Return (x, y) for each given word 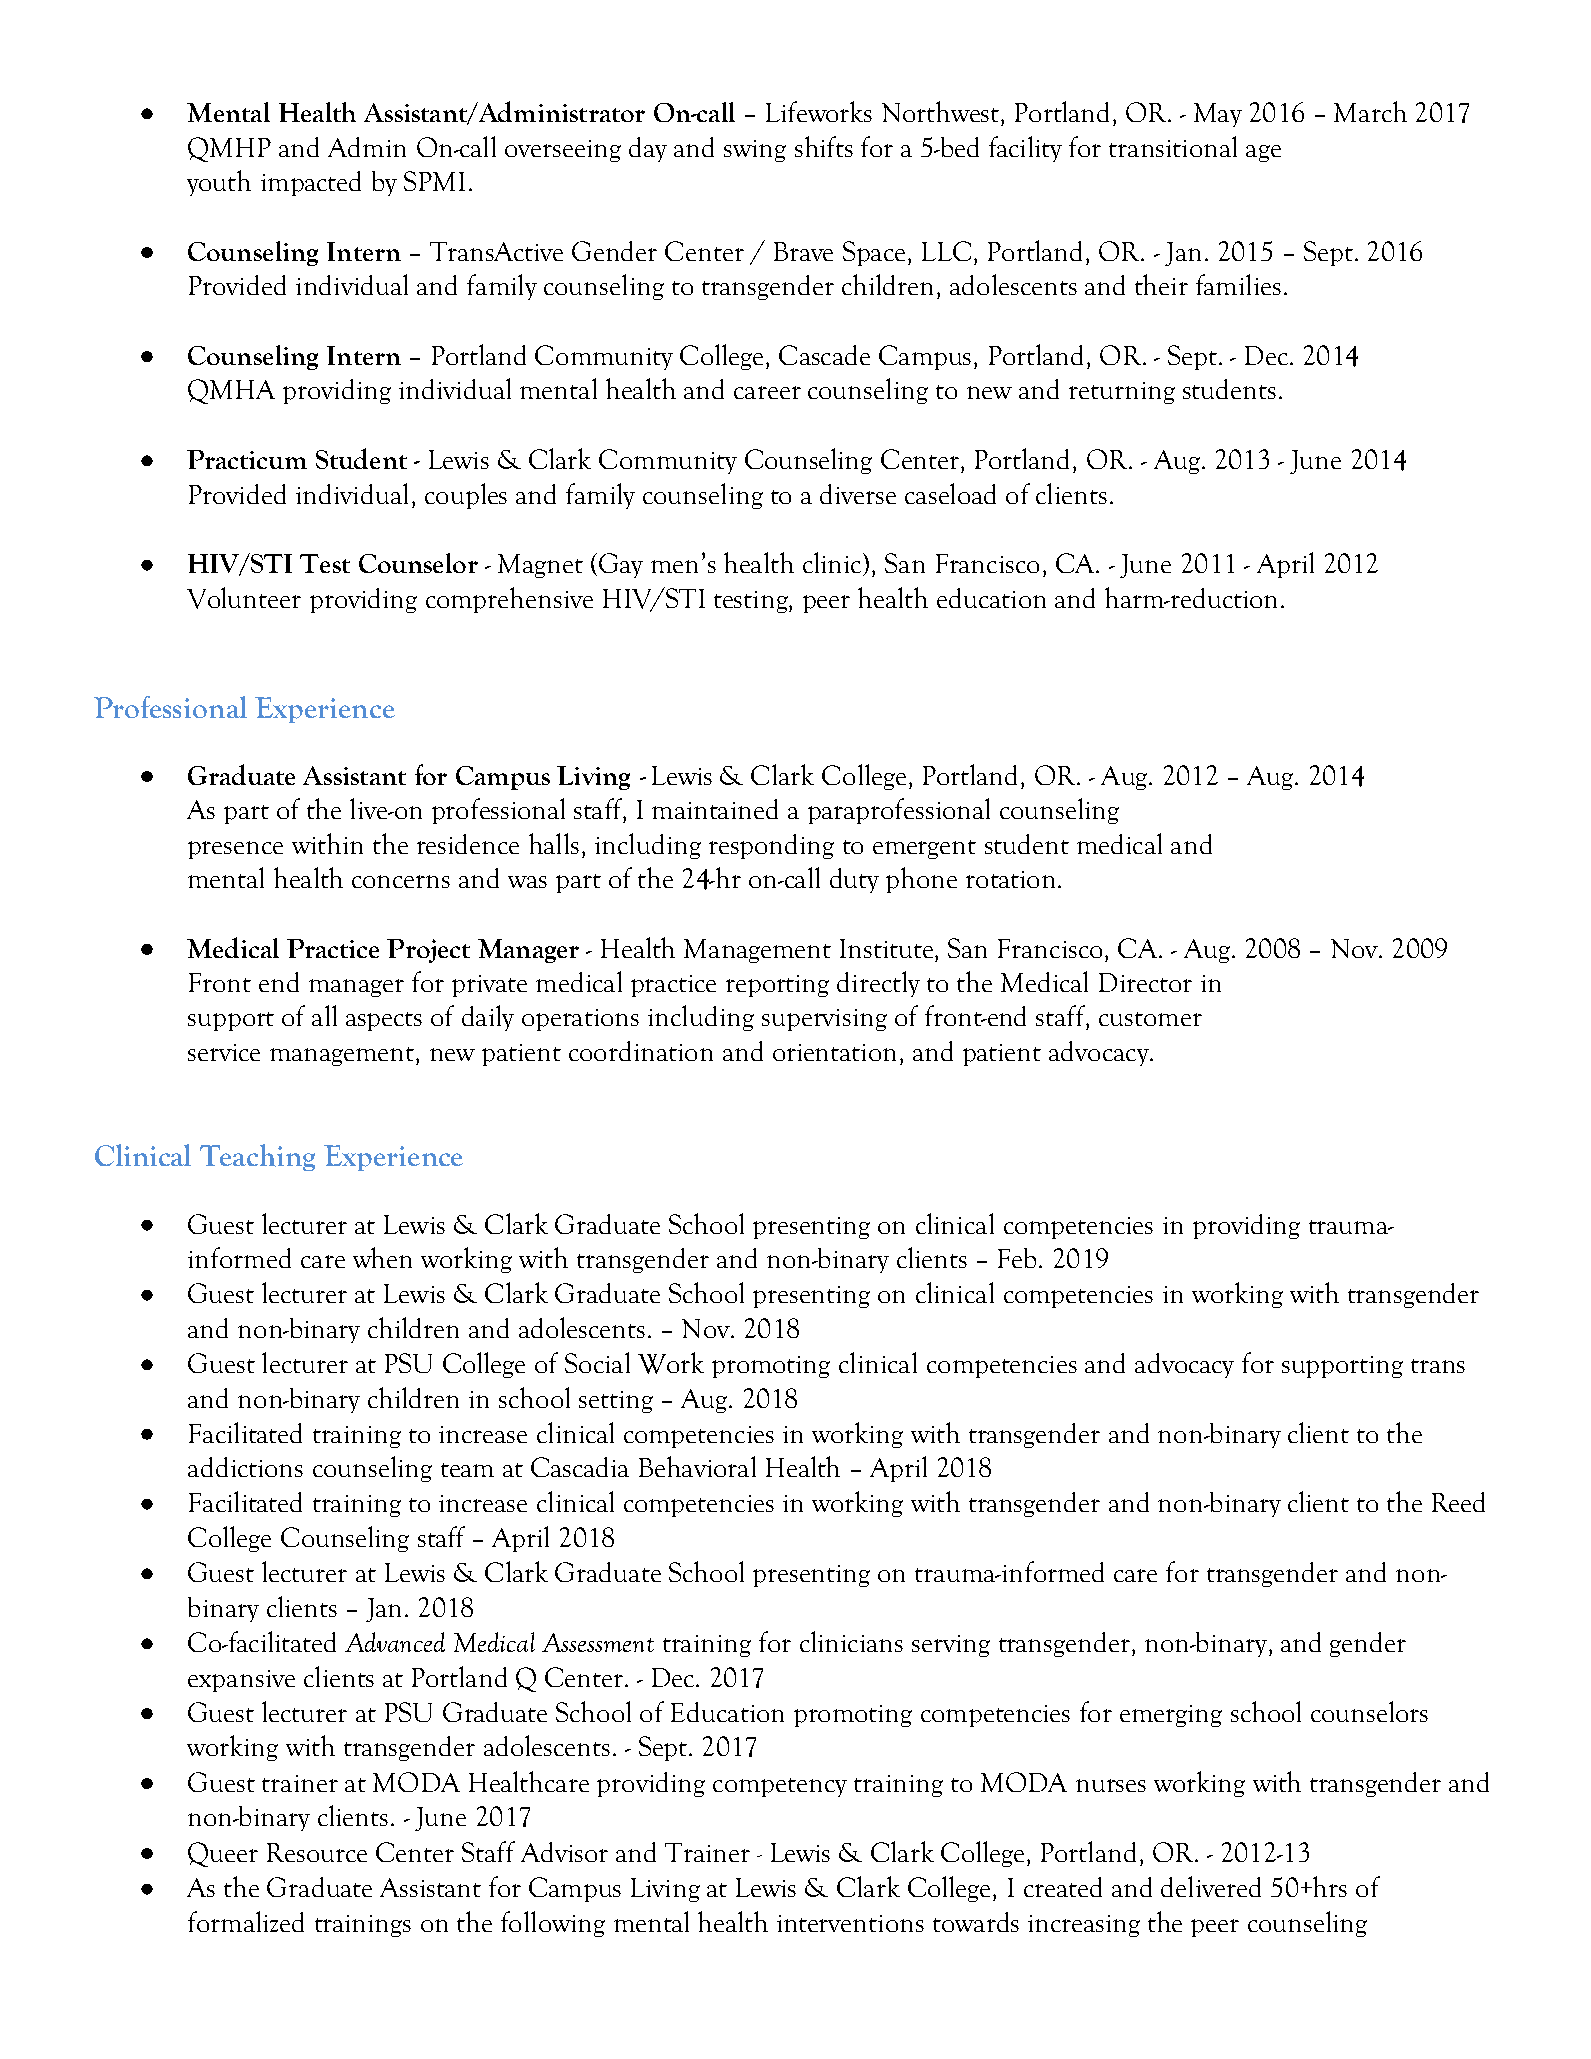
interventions (850, 1923)
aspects (384, 1021)
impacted (311, 183)
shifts (824, 146)
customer (1150, 1019)
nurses (1111, 1785)
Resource (317, 1852)
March (1370, 111)
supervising (824, 1020)
